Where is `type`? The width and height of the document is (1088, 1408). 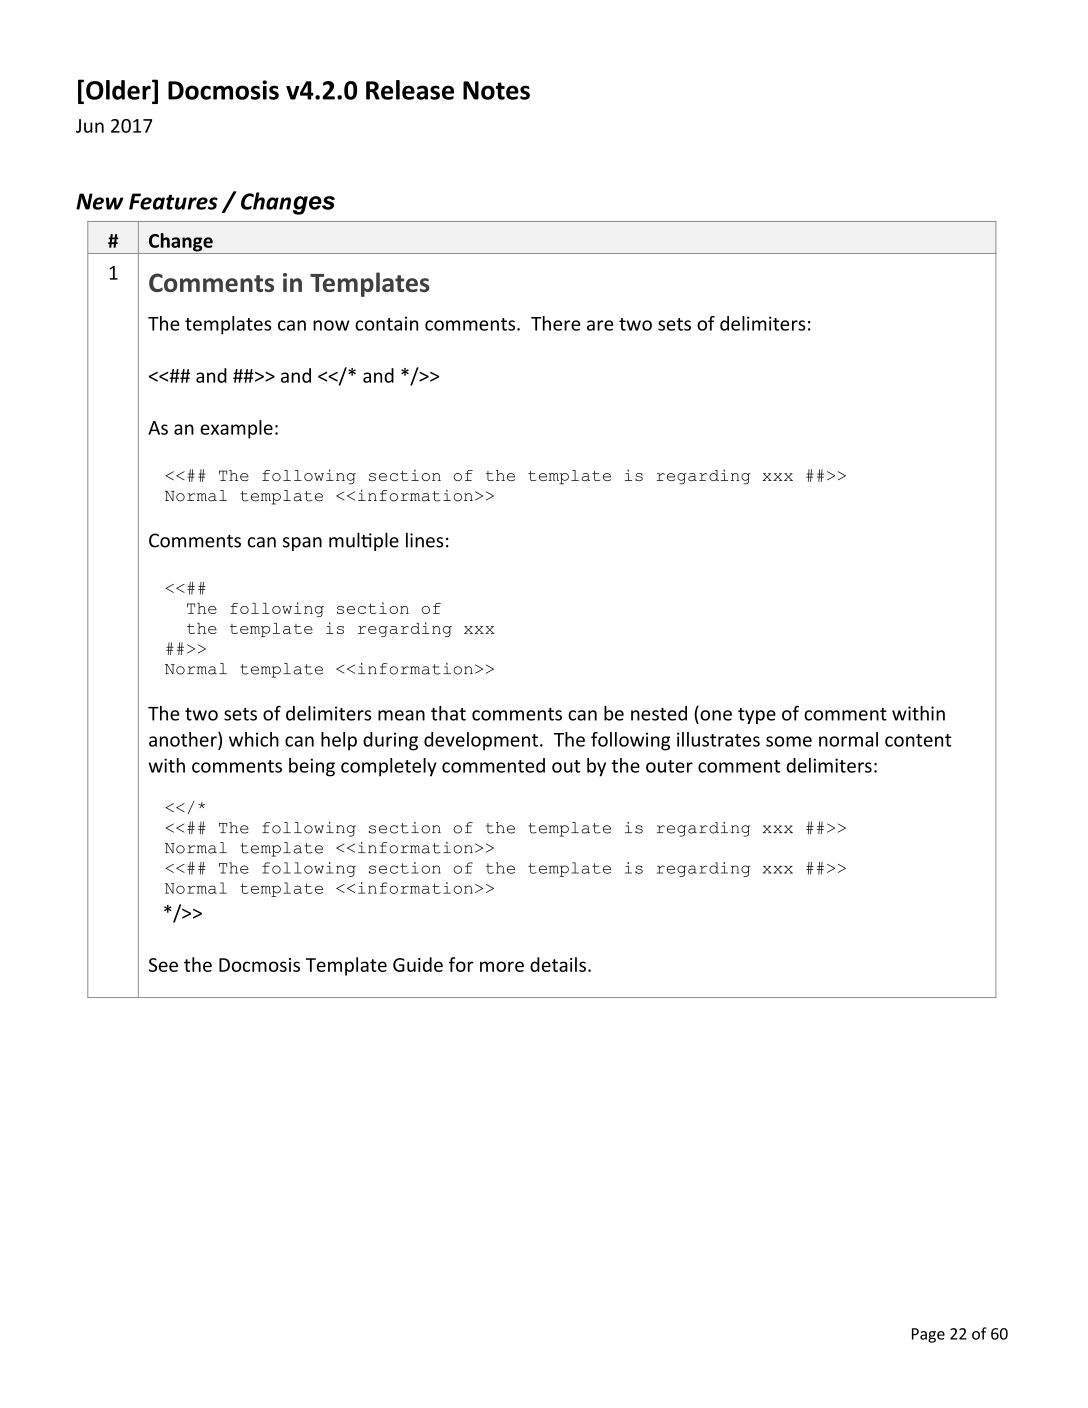 type is located at coordinates (757, 716).
